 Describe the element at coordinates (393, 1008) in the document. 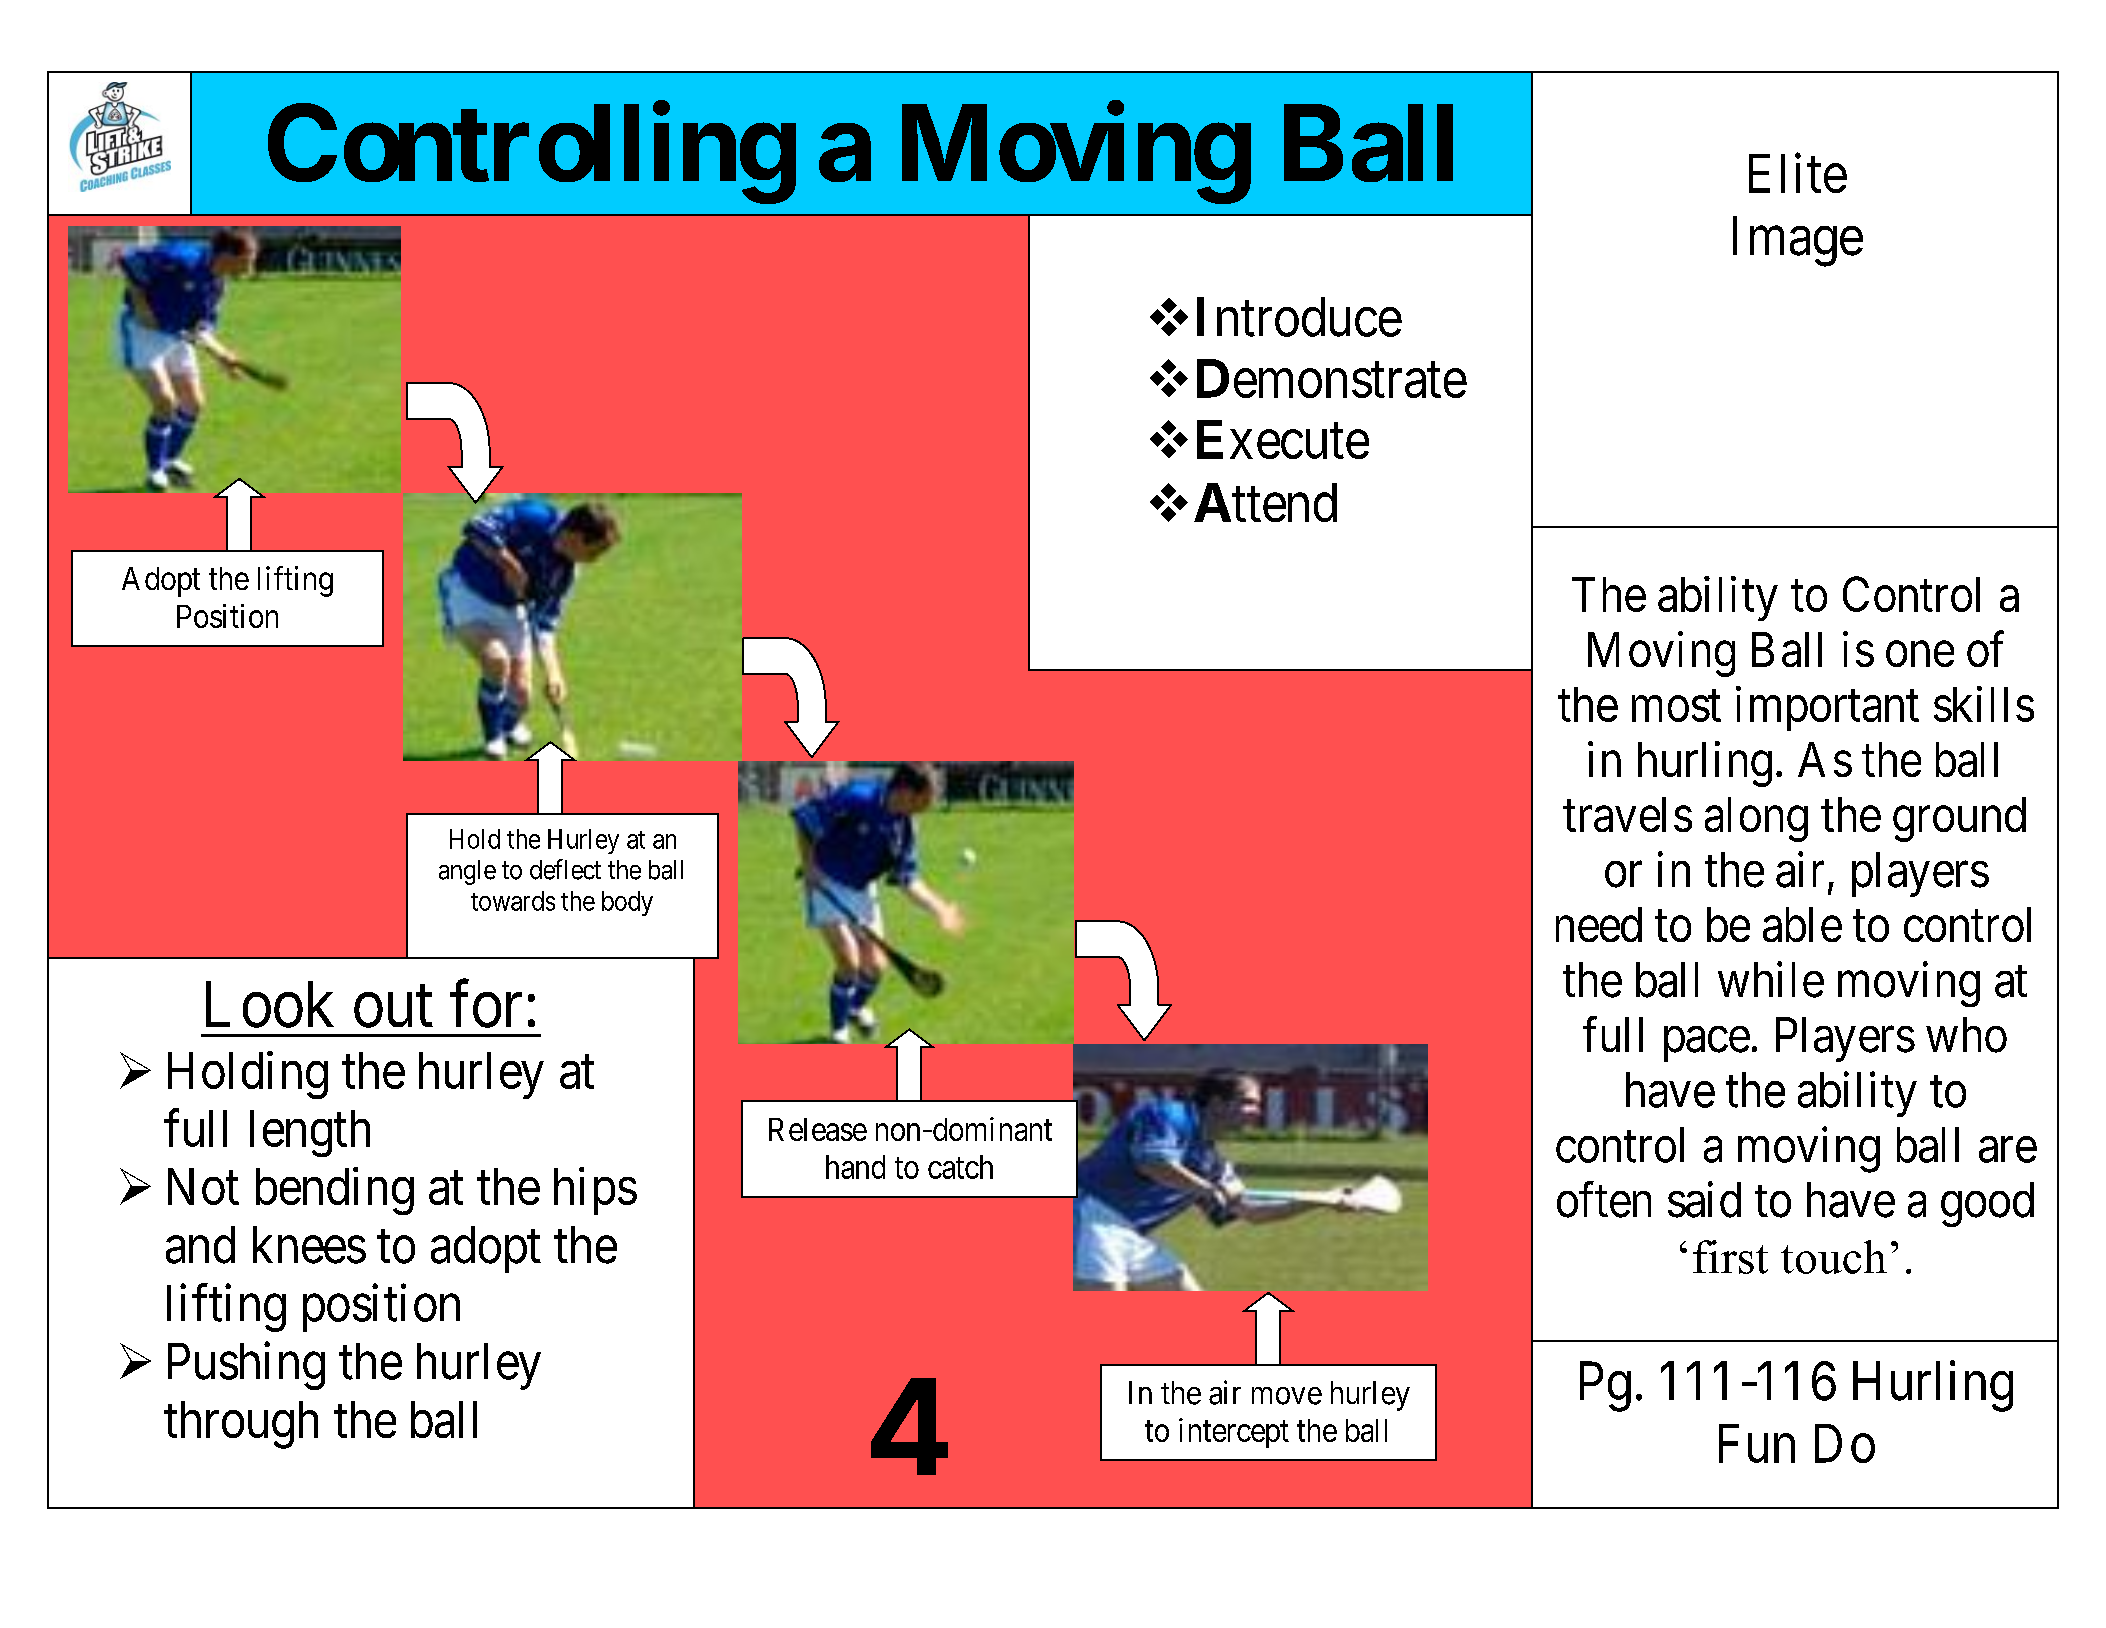

I see `out` at that location.
